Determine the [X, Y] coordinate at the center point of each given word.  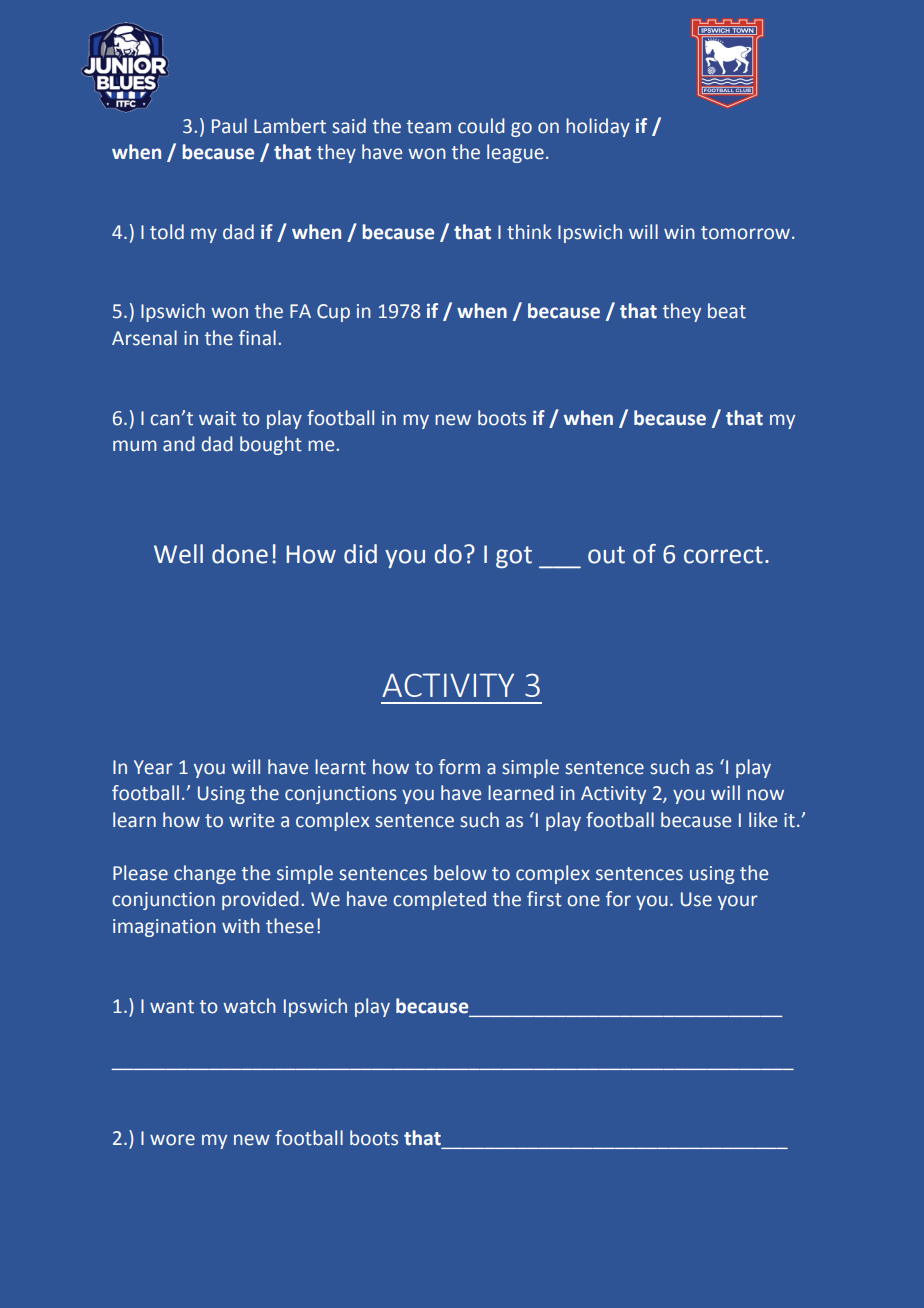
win [679, 232]
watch [249, 1006]
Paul [229, 126]
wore [172, 1140]
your [738, 902]
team [429, 127]
